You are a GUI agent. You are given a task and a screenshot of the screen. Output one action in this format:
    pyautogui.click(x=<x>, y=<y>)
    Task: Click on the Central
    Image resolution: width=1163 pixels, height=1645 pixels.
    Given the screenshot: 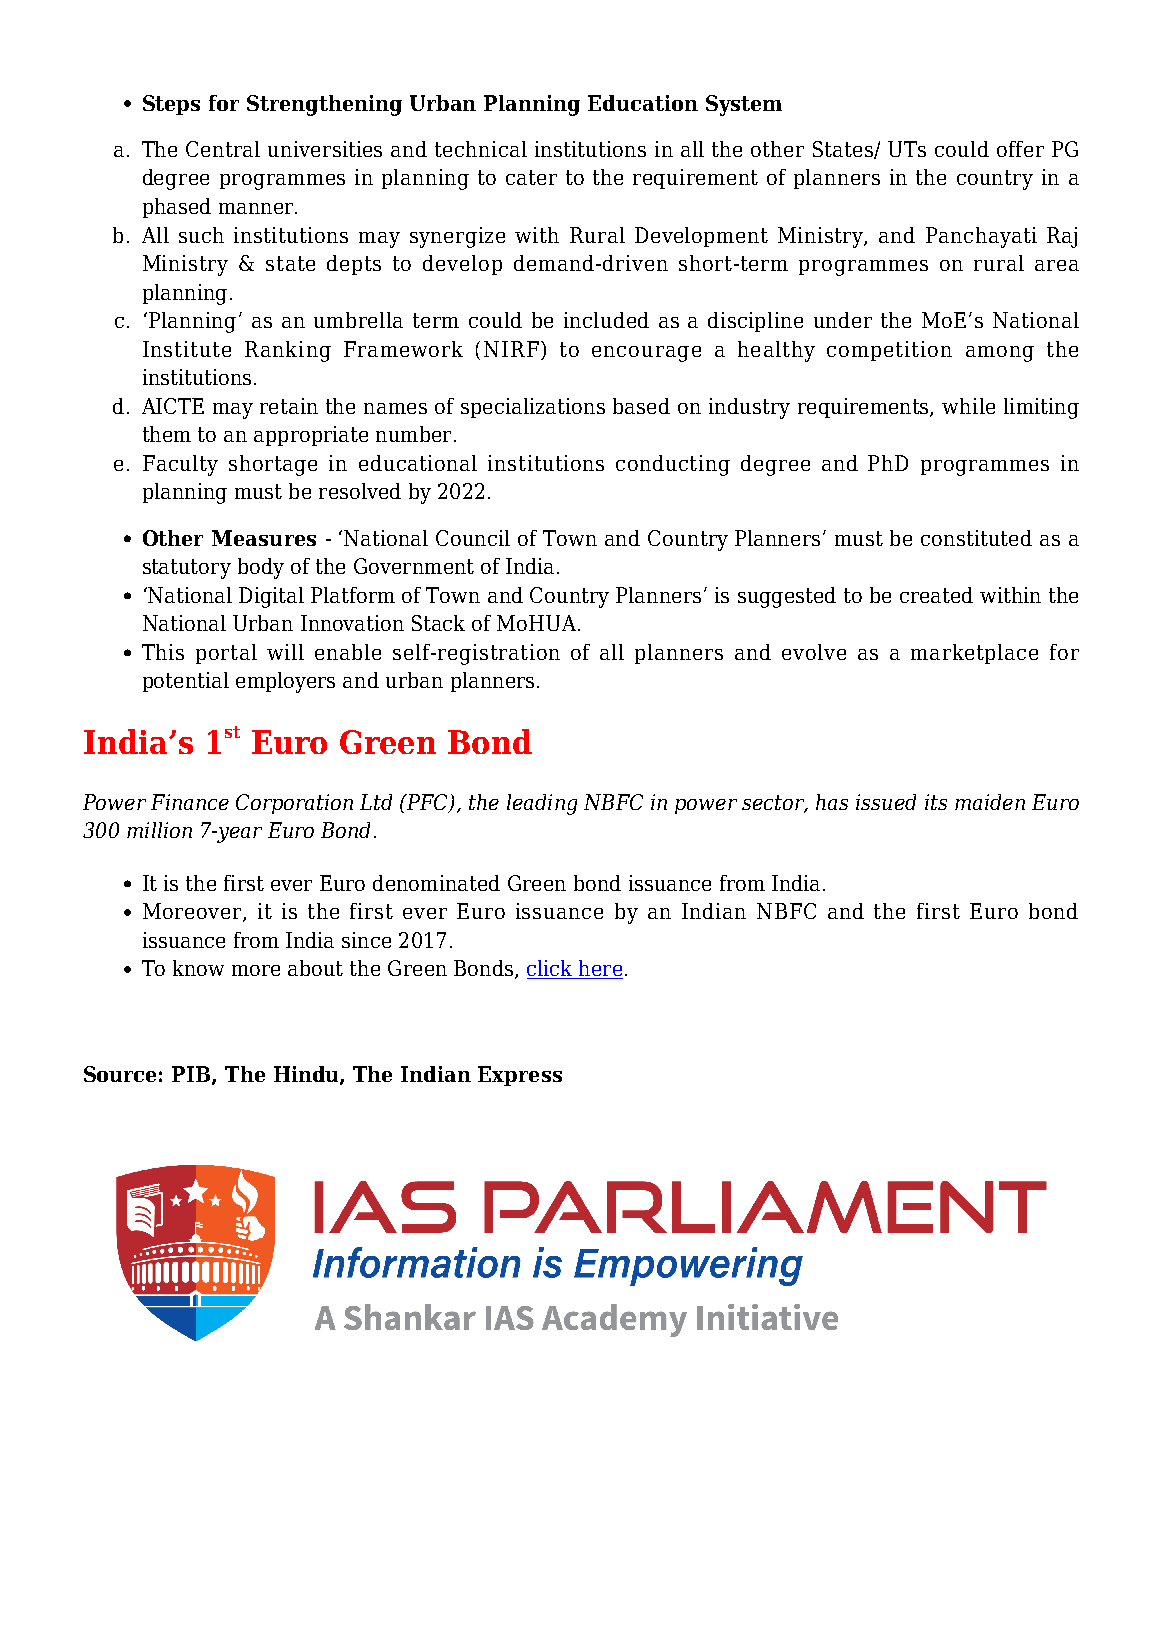 What is the action you would take?
    pyautogui.click(x=223, y=149)
